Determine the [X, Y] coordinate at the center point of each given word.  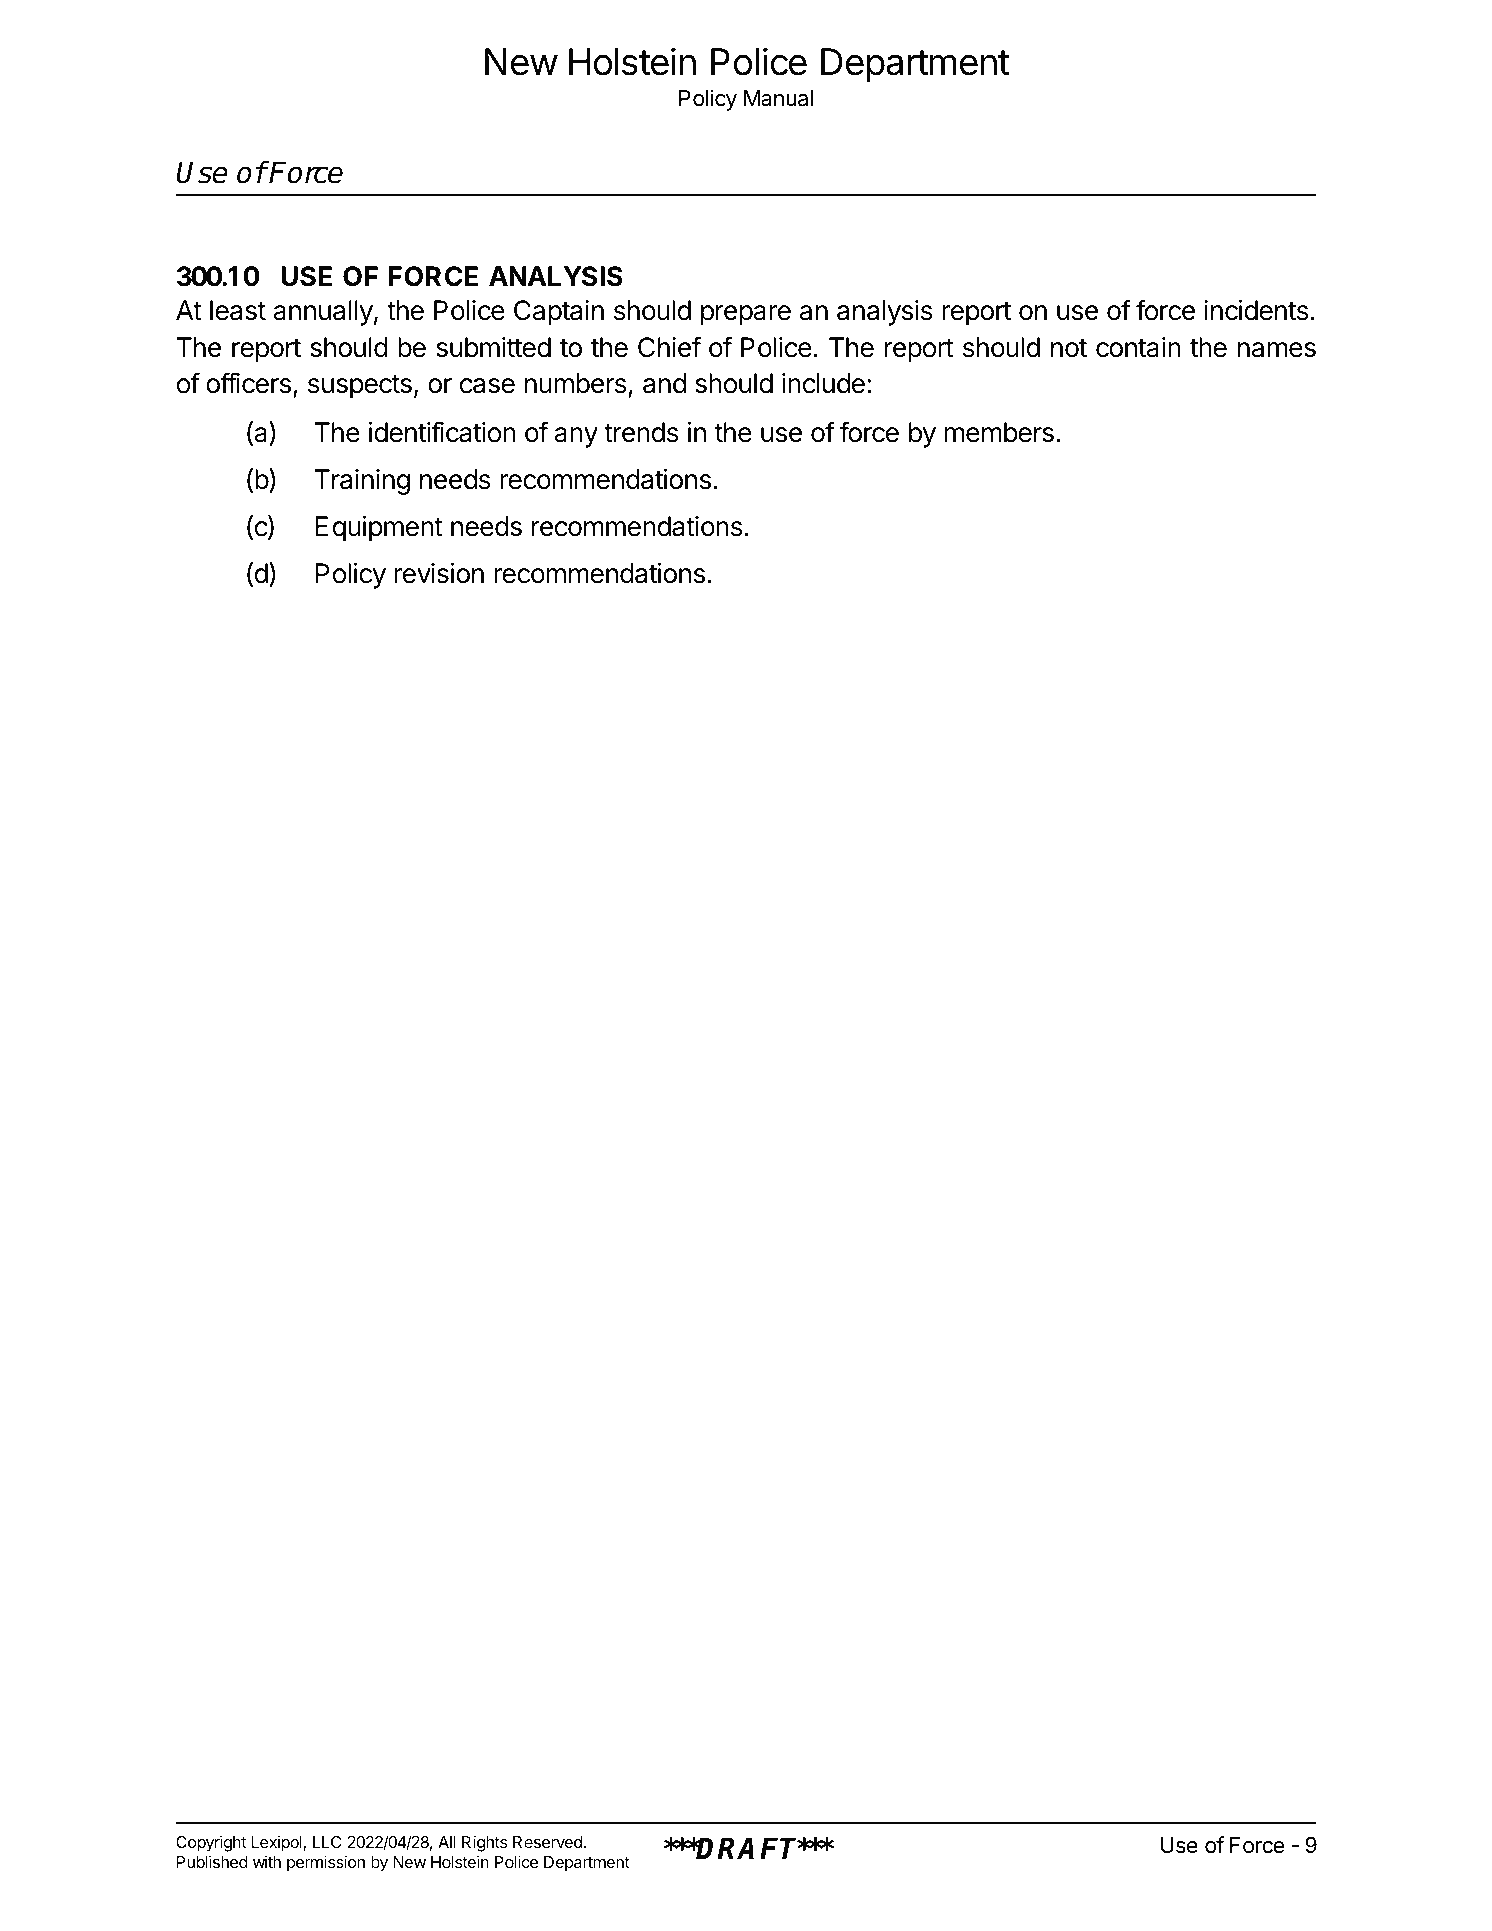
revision [439, 573]
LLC [327, 1842]
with [267, 1862]
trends [641, 432]
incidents [1256, 310]
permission [326, 1863]
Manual [778, 98]
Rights [484, 1843]
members [999, 432]
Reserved [547, 1842]
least [238, 310]
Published [212, 1861]
